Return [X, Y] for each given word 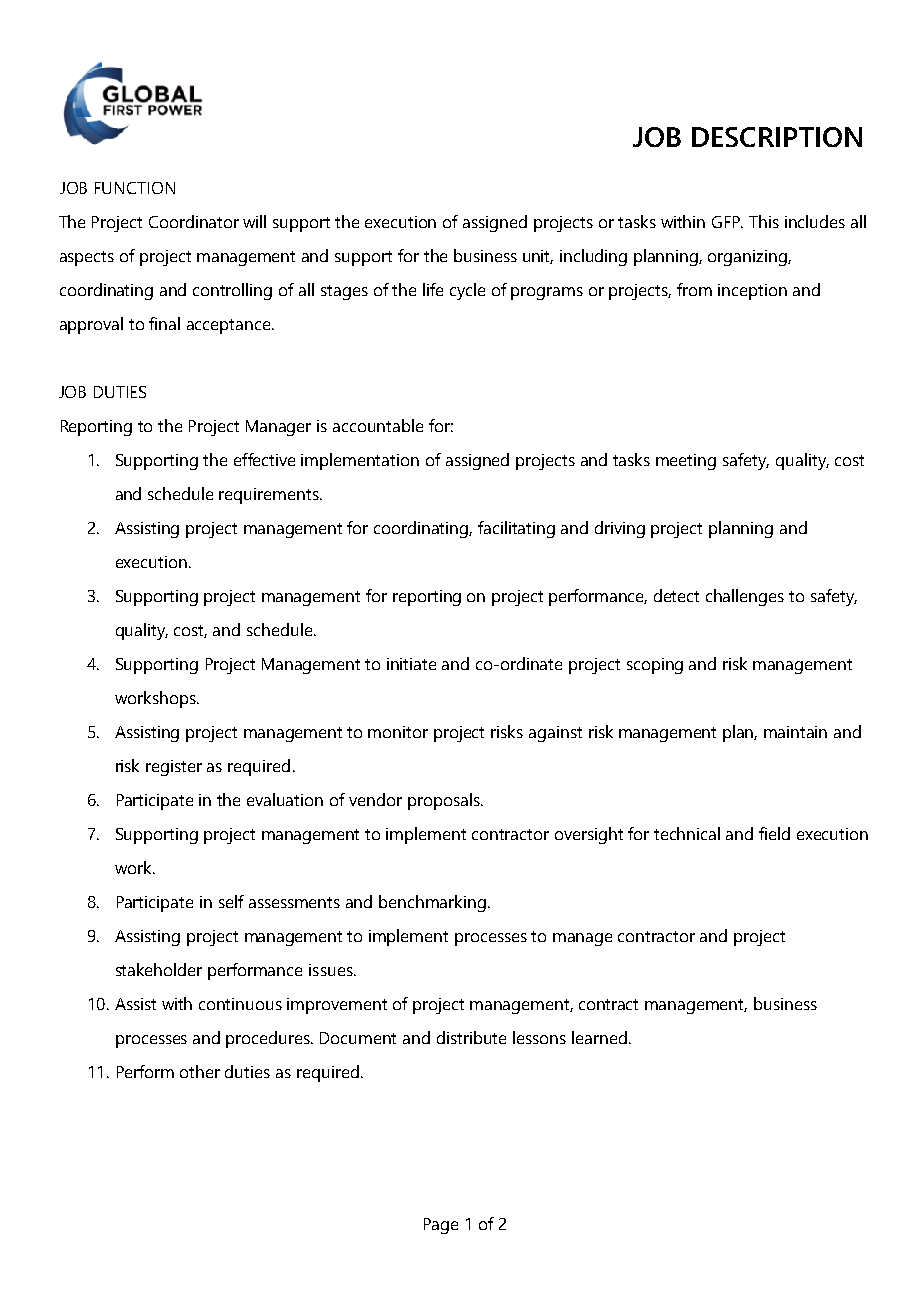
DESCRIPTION [777, 137]
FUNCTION [135, 188]
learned [599, 1037]
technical [687, 833]
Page [441, 1226]
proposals [445, 801]
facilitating [516, 529]
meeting [686, 462]
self [231, 901]
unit [538, 257]
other [200, 1071]
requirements [270, 496]
